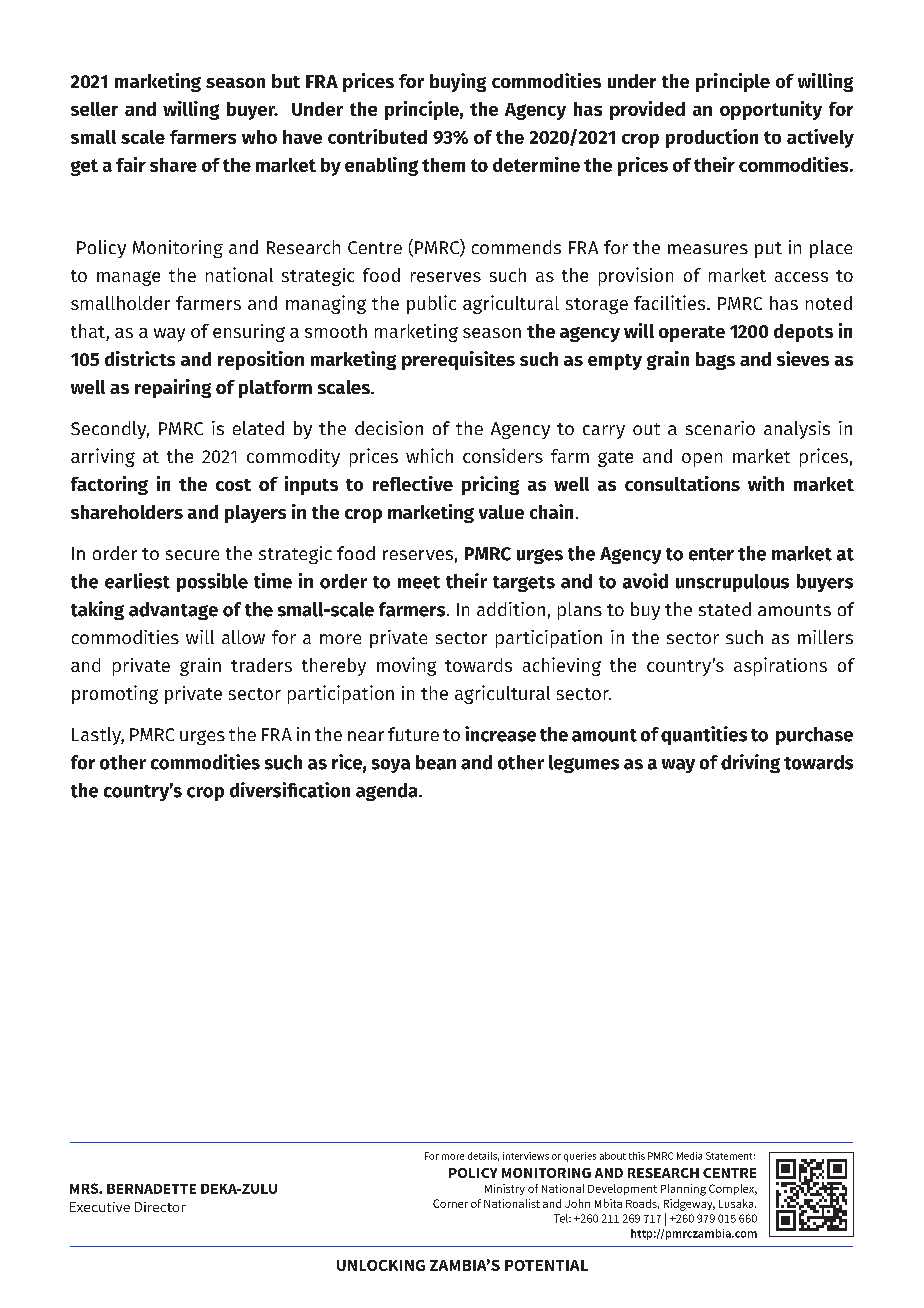 The width and height of the screenshot is (924, 1308). What do you see at coordinates (720, 428) in the screenshot?
I see `scenario` at bounding box center [720, 428].
